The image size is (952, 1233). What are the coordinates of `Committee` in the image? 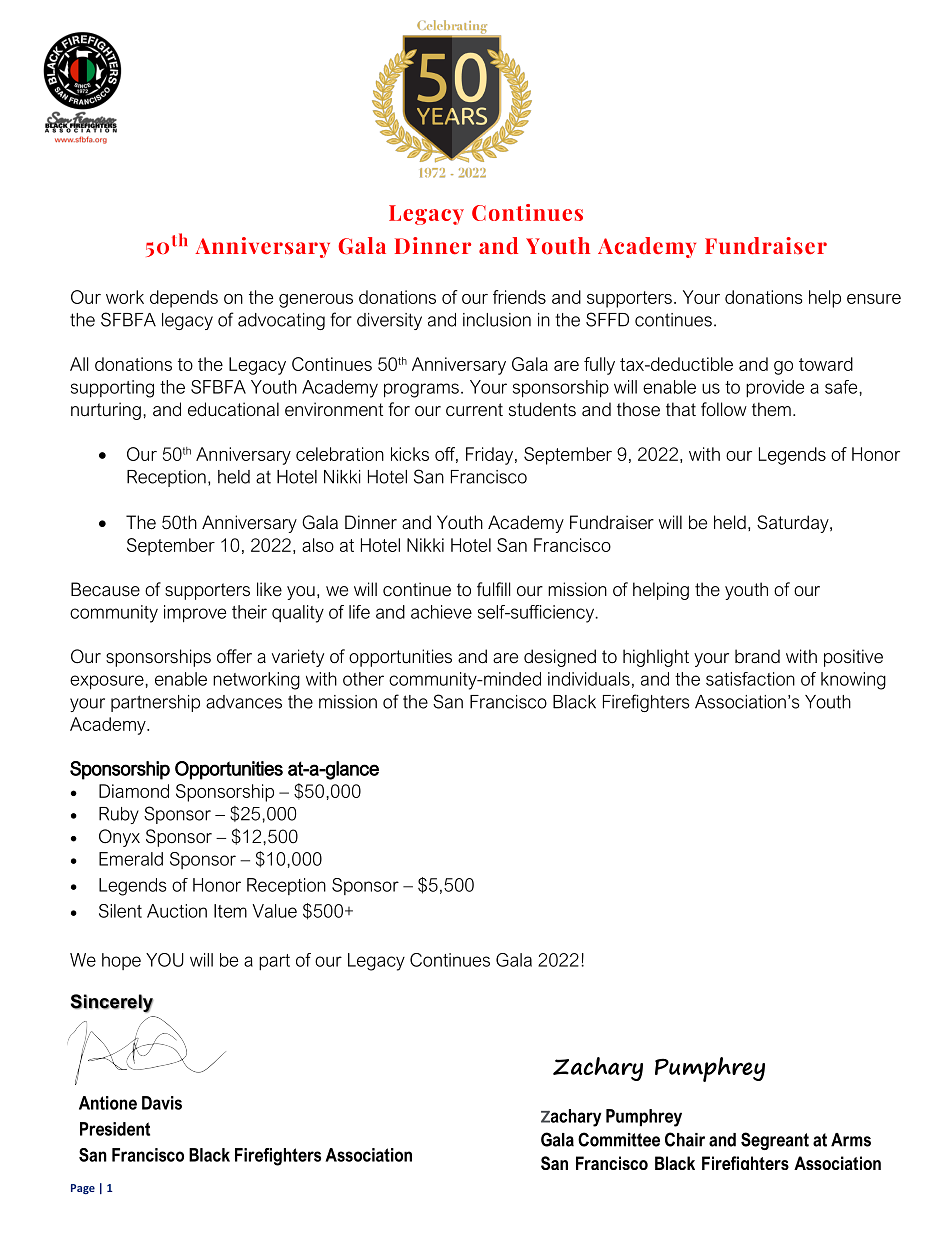 It's located at (619, 1139).
